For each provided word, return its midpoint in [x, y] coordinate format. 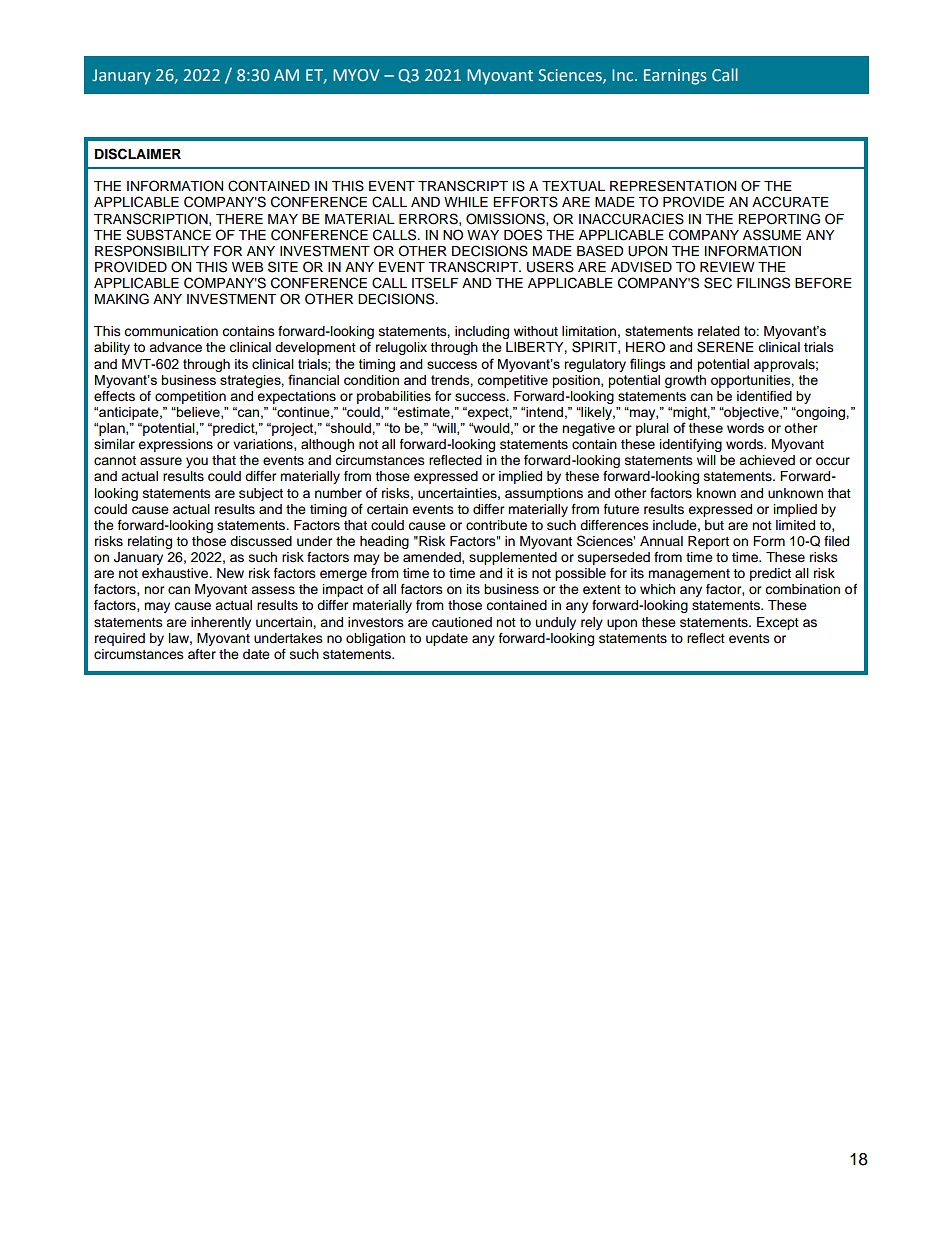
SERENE [725, 347]
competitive [512, 381]
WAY [483, 235]
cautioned [462, 622]
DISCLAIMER [138, 154]
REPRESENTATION [673, 186]
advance [175, 347]
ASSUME [772, 235]
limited [795, 525]
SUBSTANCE [168, 235]
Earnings [675, 77]
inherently [221, 623]
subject [261, 494]
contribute [496, 525]
